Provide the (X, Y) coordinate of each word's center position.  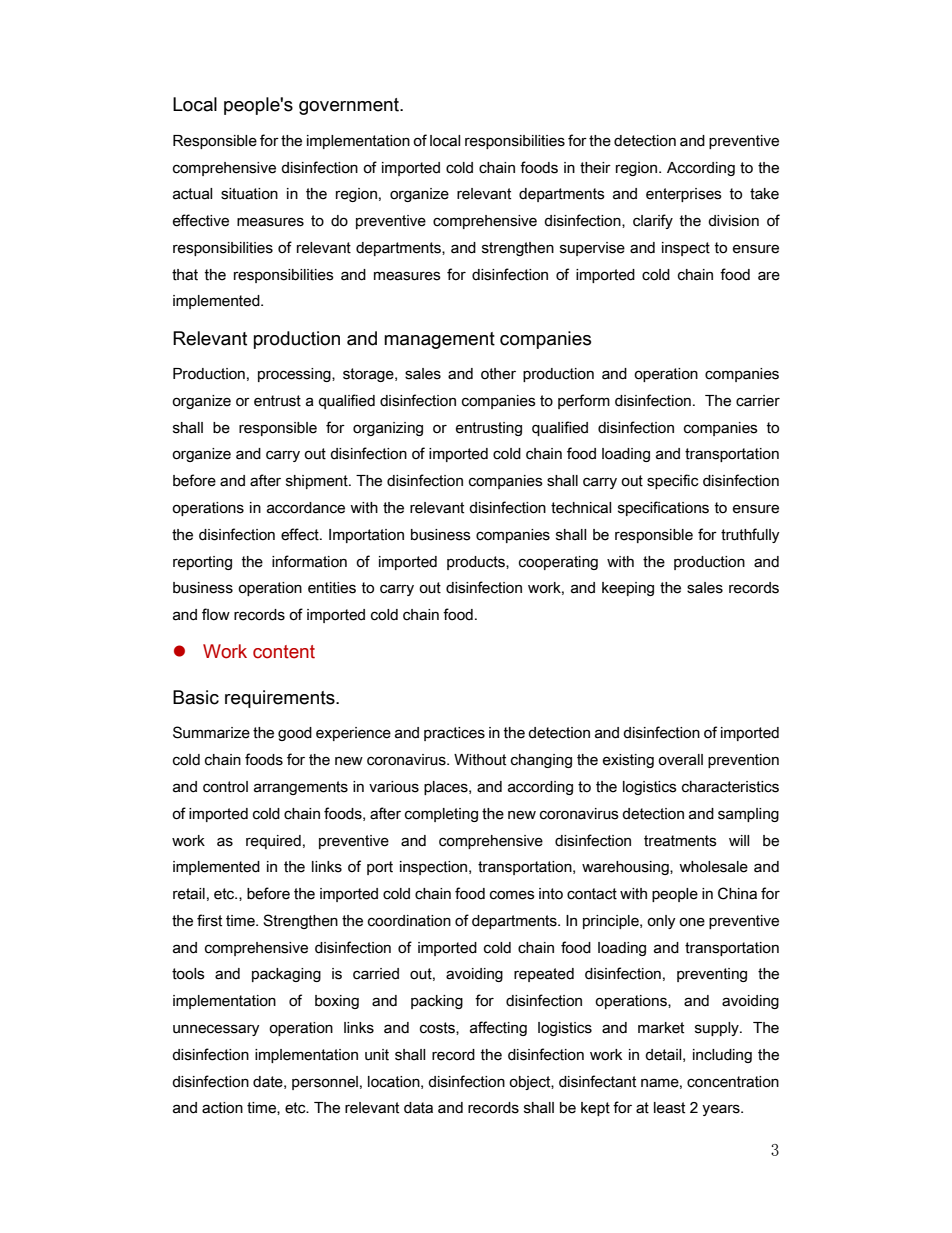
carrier (758, 401)
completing (441, 815)
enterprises (684, 195)
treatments (680, 841)
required (273, 842)
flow (216, 614)
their (595, 168)
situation (249, 194)
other (498, 374)
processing (295, 375)
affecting (498, 1028)
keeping (628, 589)
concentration (733, 1082)
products (477, 563)
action (222, 1108)
